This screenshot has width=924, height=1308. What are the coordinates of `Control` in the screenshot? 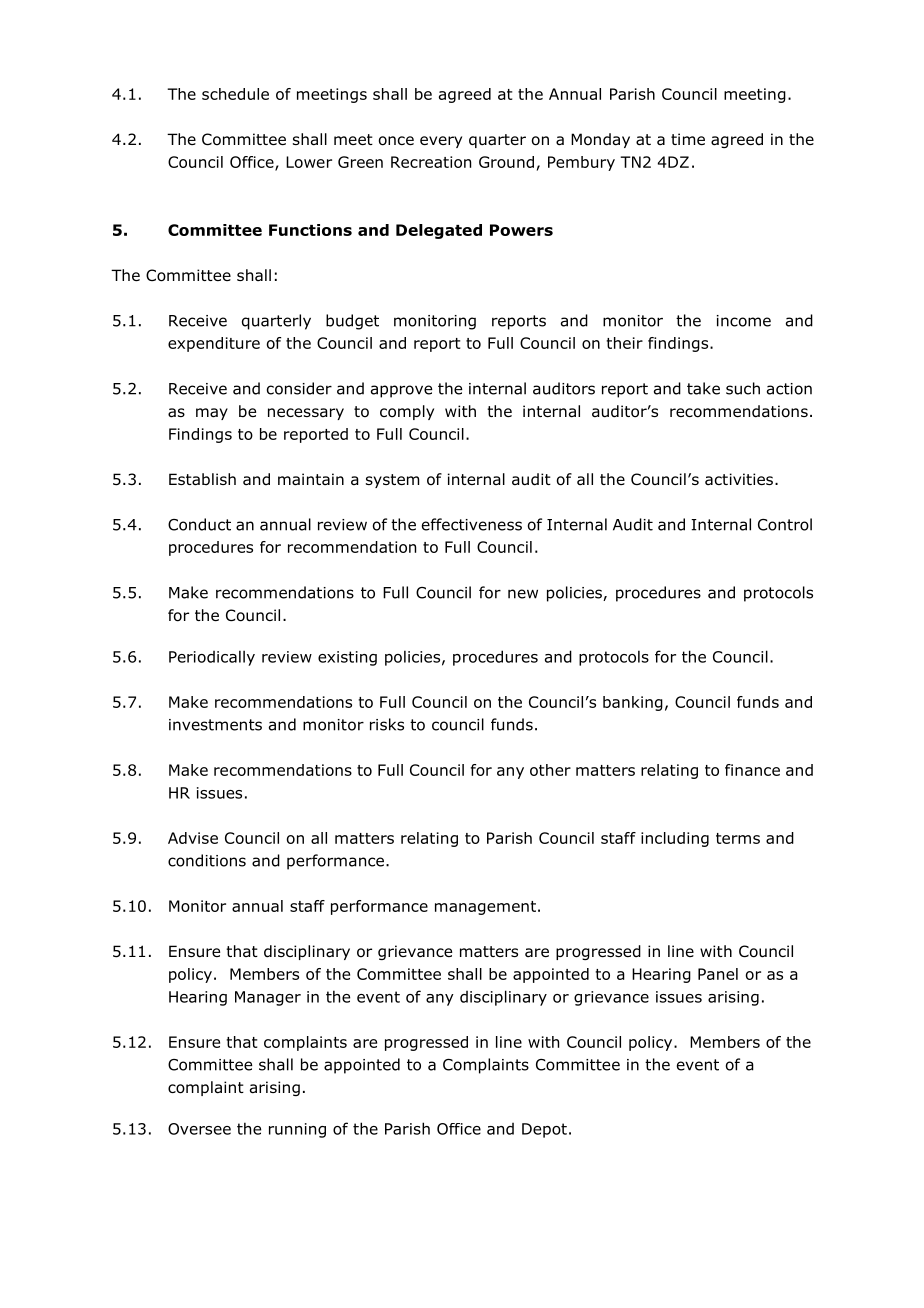 It's located at (785, 524).
